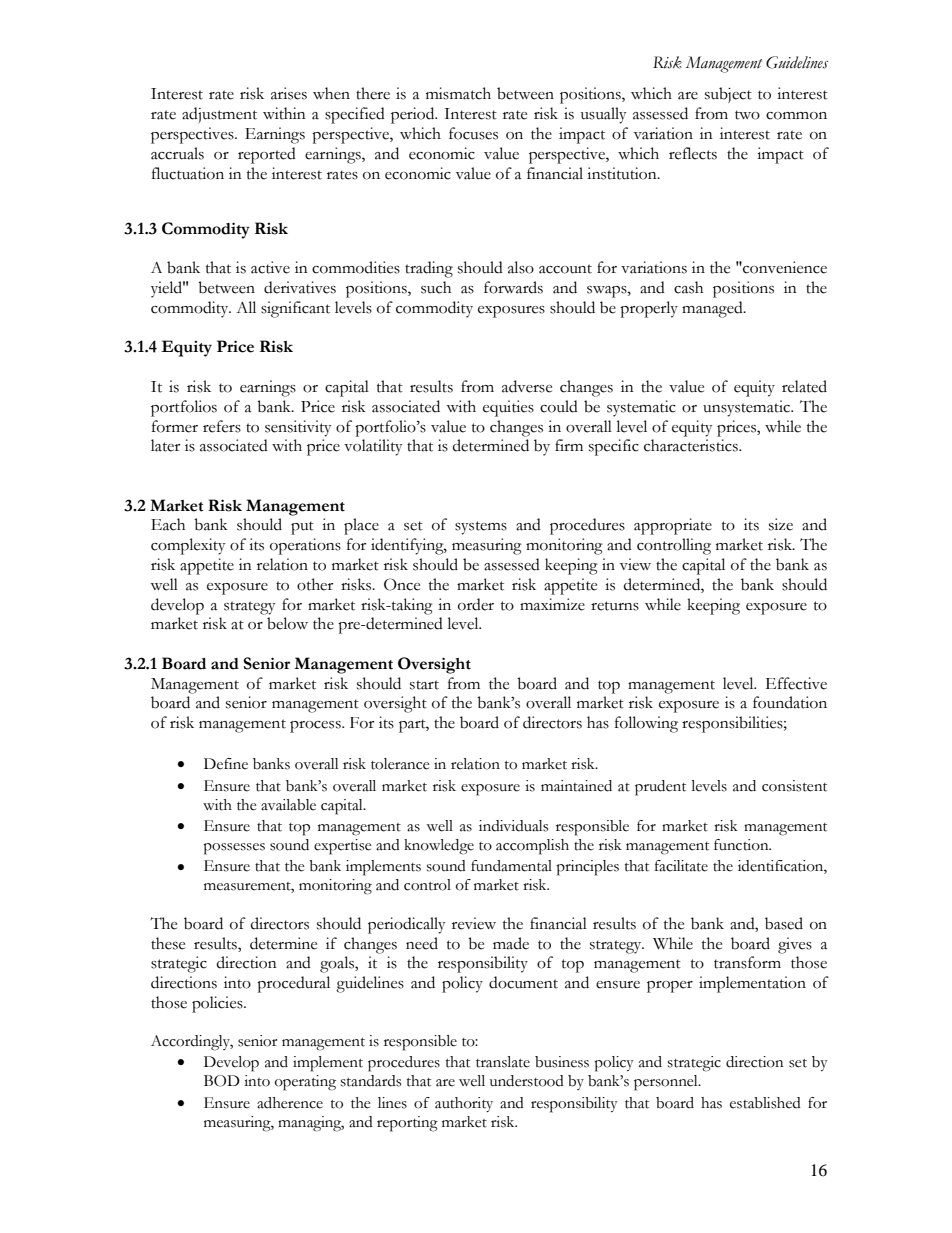 This page has width=952, height=1233. I want to click on individuals, so click(513, 826).
